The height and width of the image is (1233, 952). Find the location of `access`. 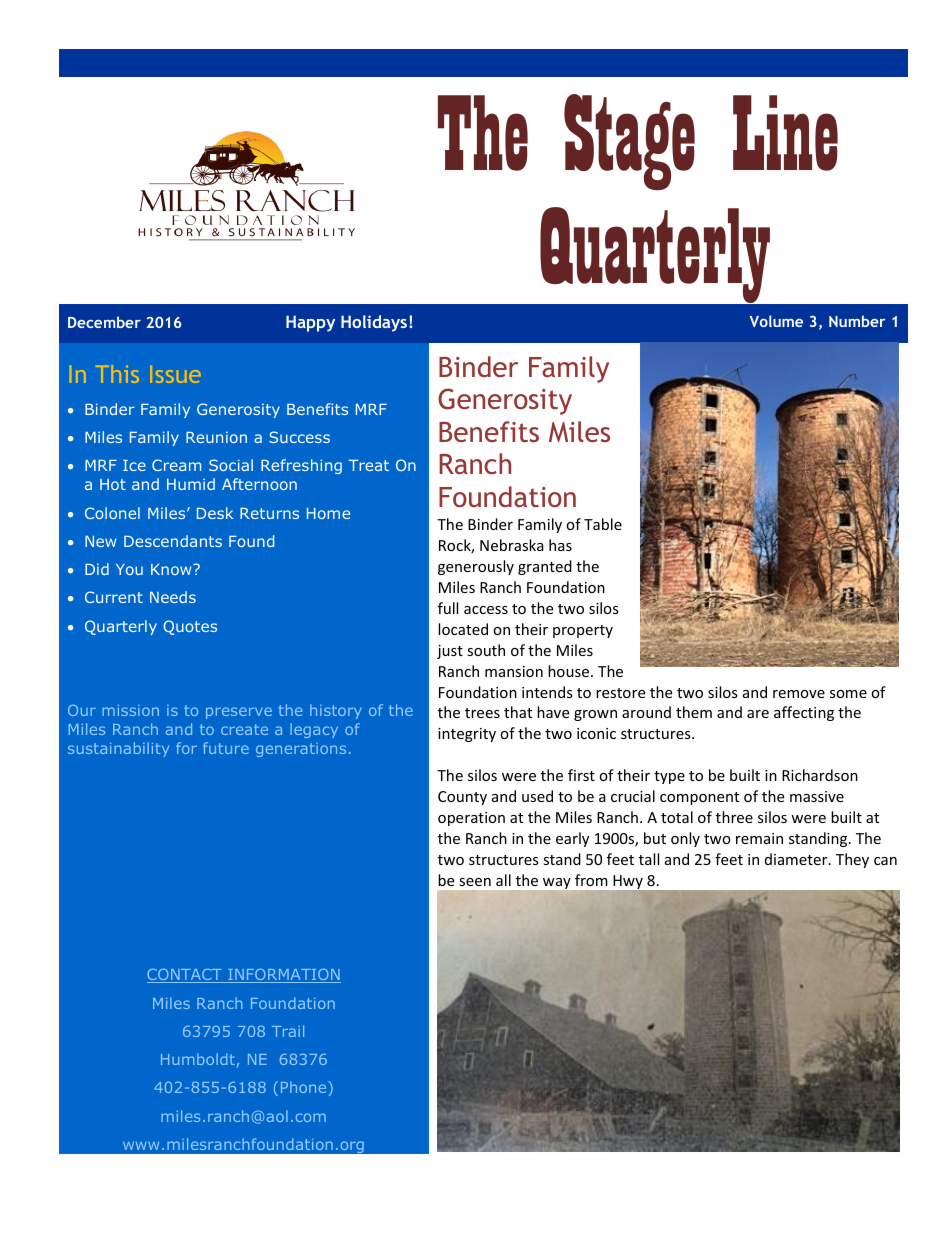

access is located at coordinates (486, 610).
